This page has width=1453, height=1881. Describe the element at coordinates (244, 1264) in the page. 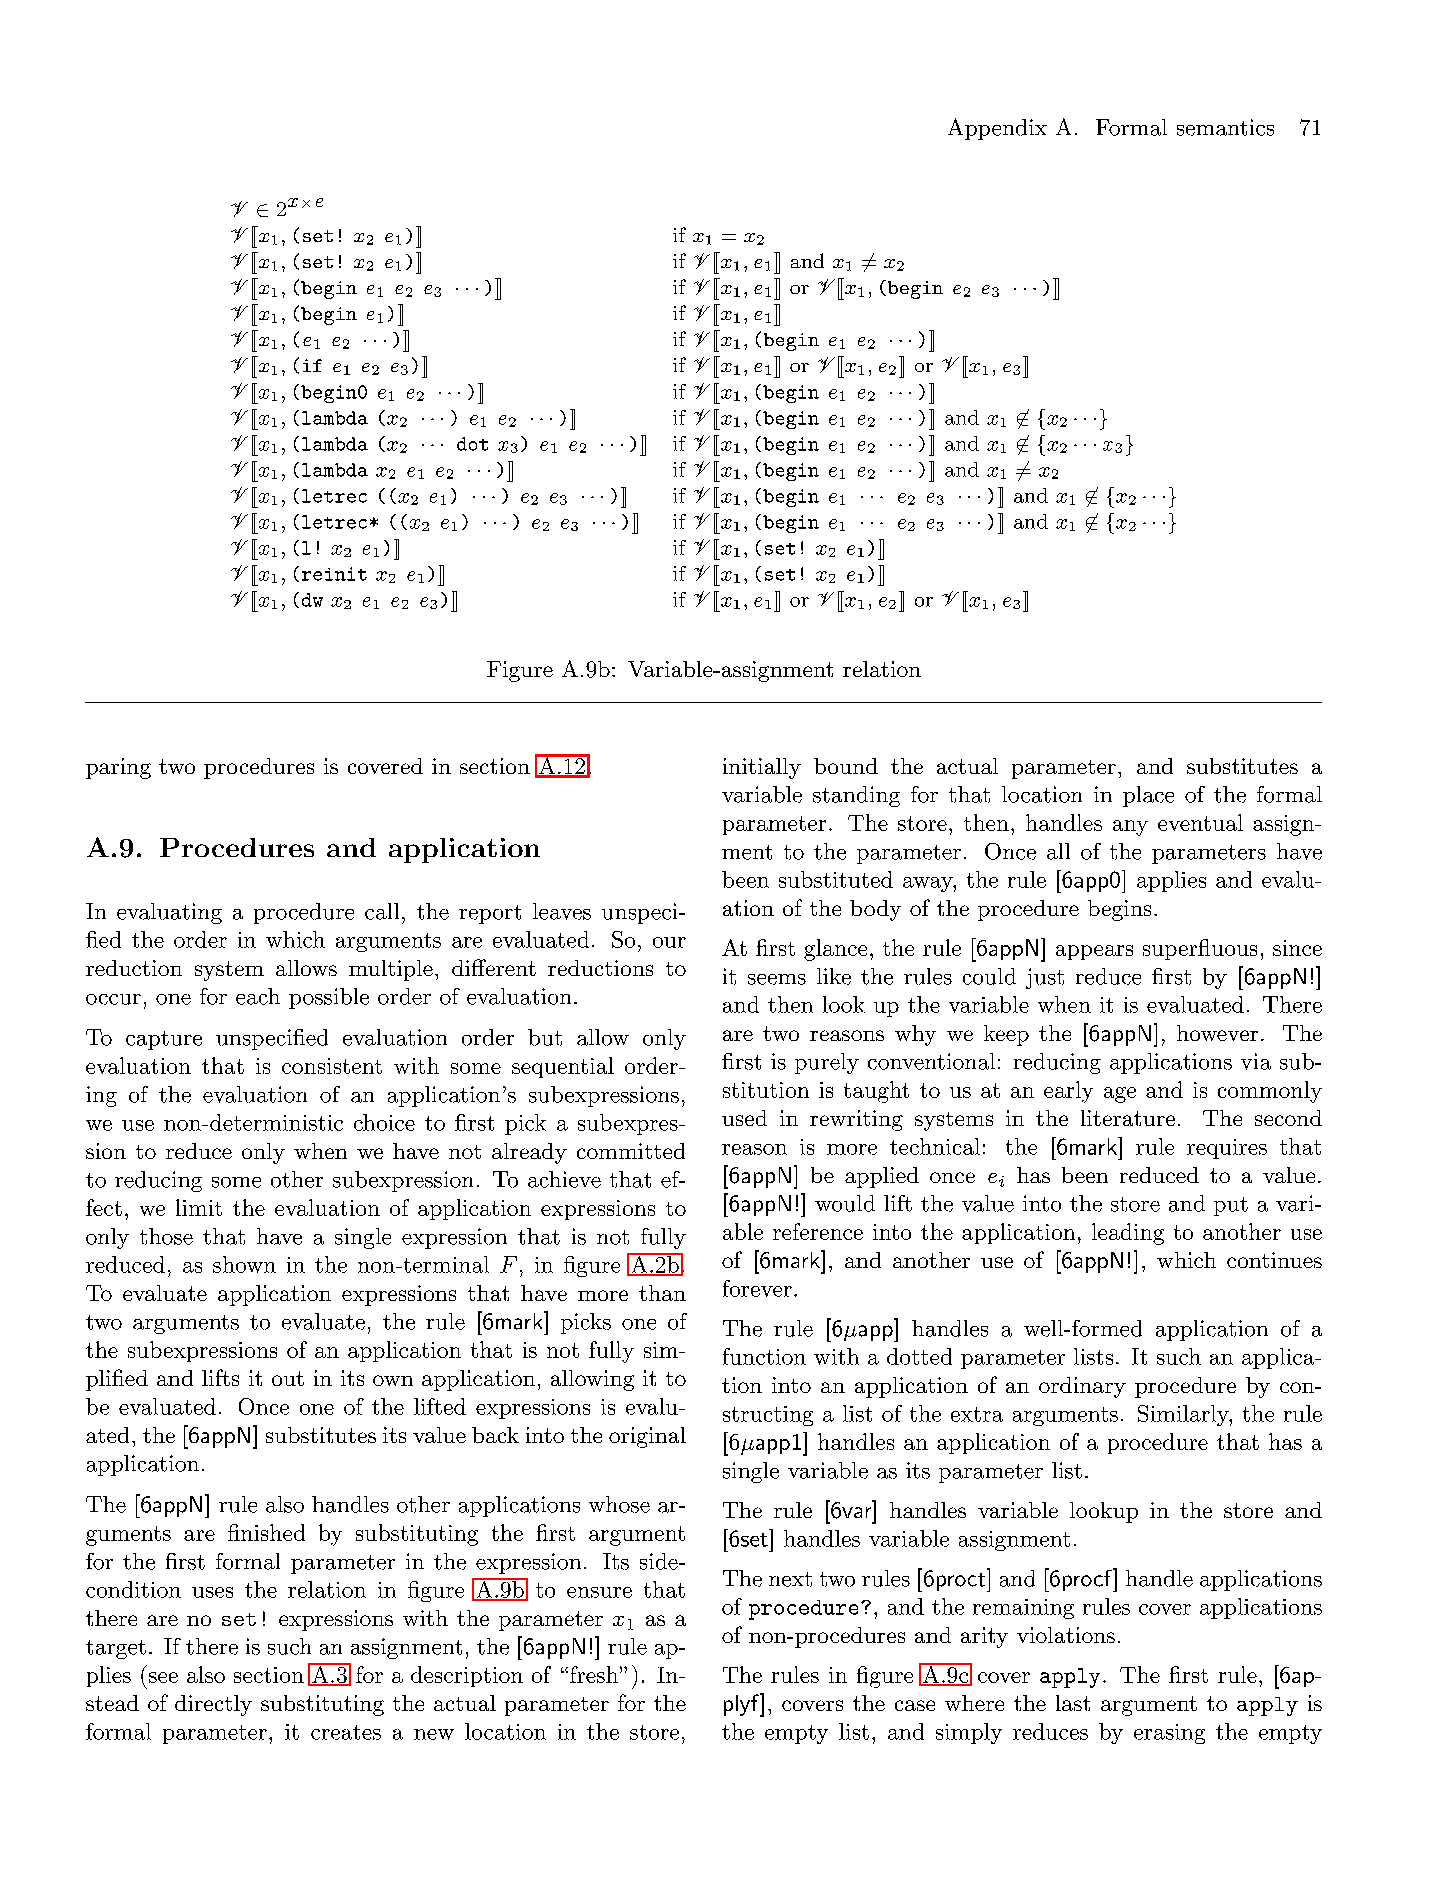

I see `shown` at that location.
